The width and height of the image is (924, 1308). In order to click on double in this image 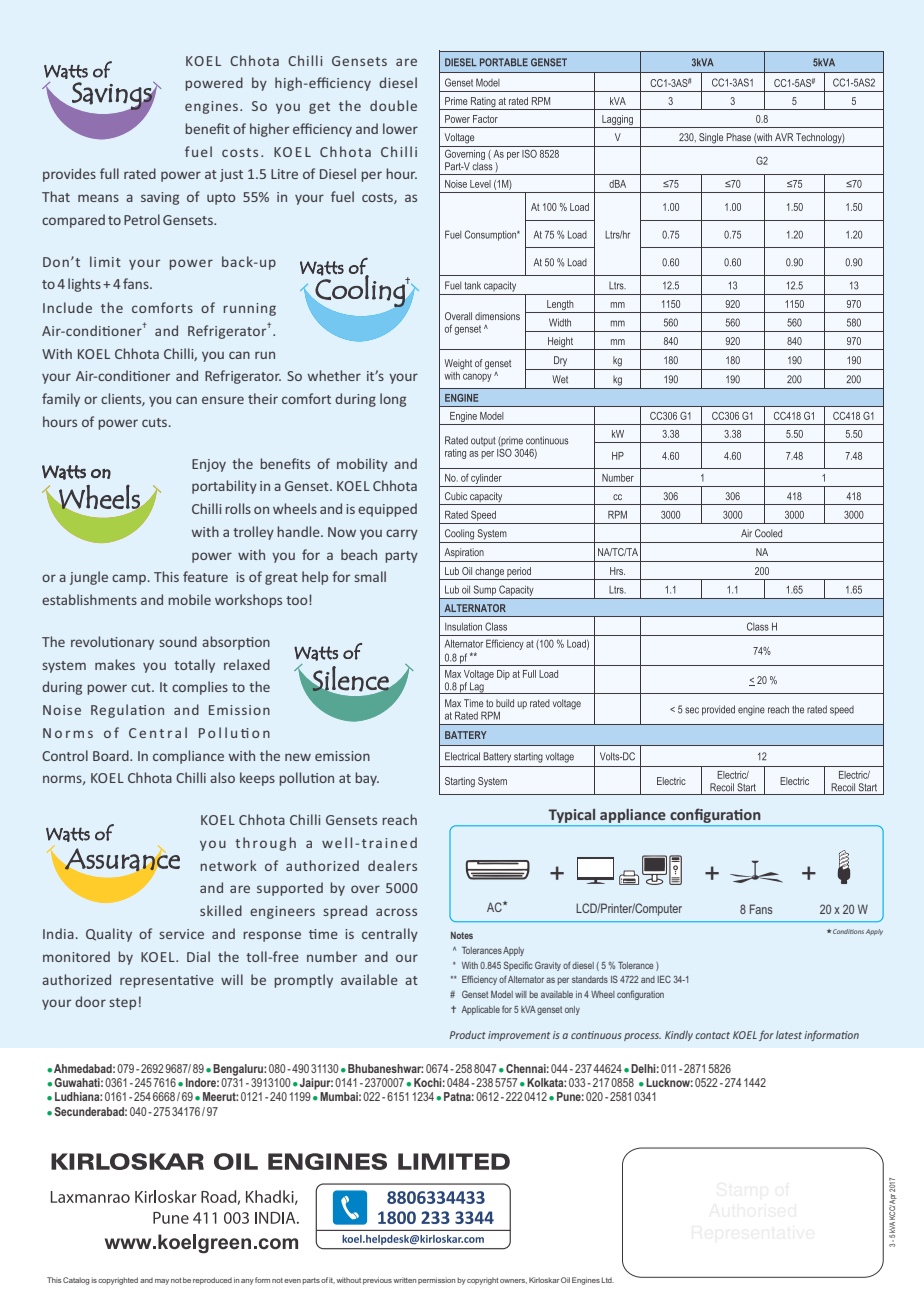, I will do `click(393, 105)`.
